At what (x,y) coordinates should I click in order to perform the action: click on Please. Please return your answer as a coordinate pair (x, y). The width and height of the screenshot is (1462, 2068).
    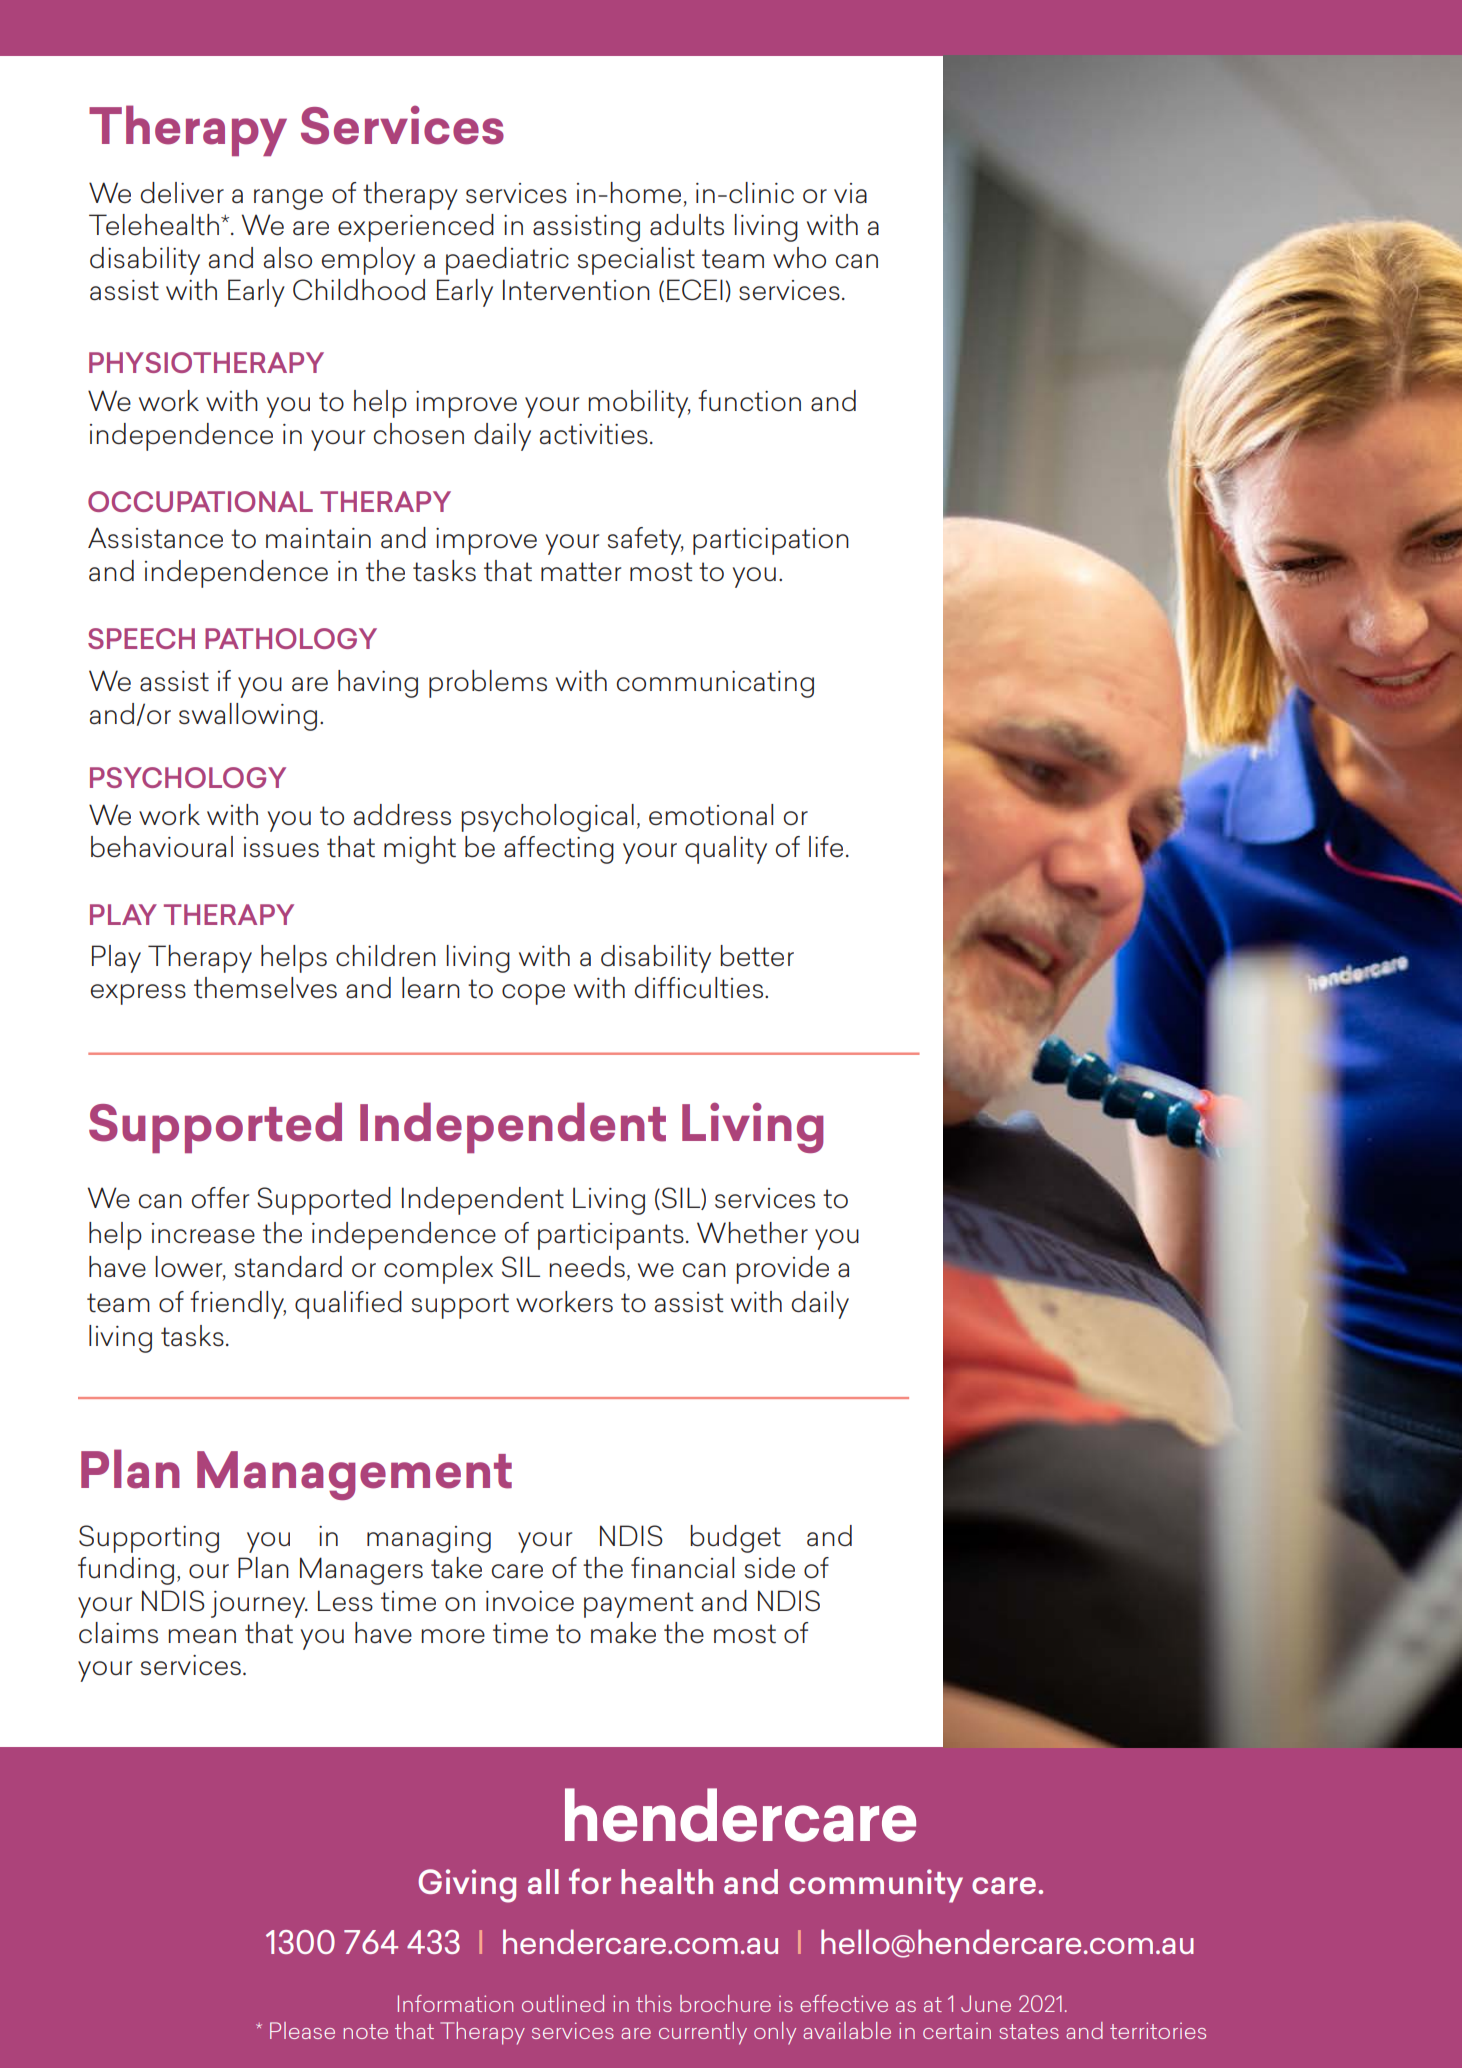
    Looking at the image, I should click on (302, 2030).
